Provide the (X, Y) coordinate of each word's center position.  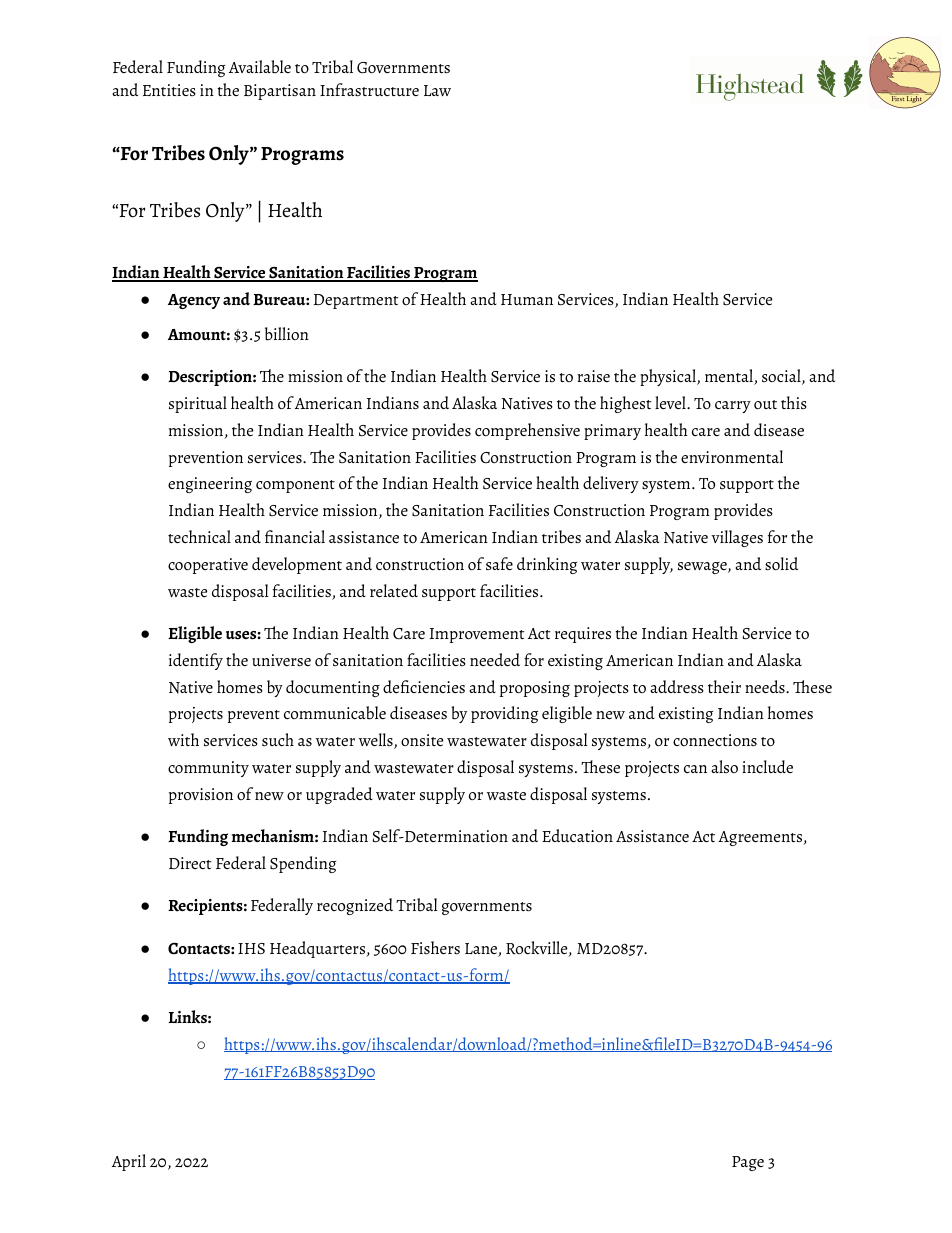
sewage (703, 568)
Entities (169, 90)
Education (577, 835)
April (129, 1162)
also (724, 766)
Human (527, 299)
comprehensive (527, 431)
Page (748, 1163)
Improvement (477, 635)
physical (669, 377)
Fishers (435, 947)
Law (437, 90)
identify (196, 661)
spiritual (198, 404)
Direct (190, 863)
